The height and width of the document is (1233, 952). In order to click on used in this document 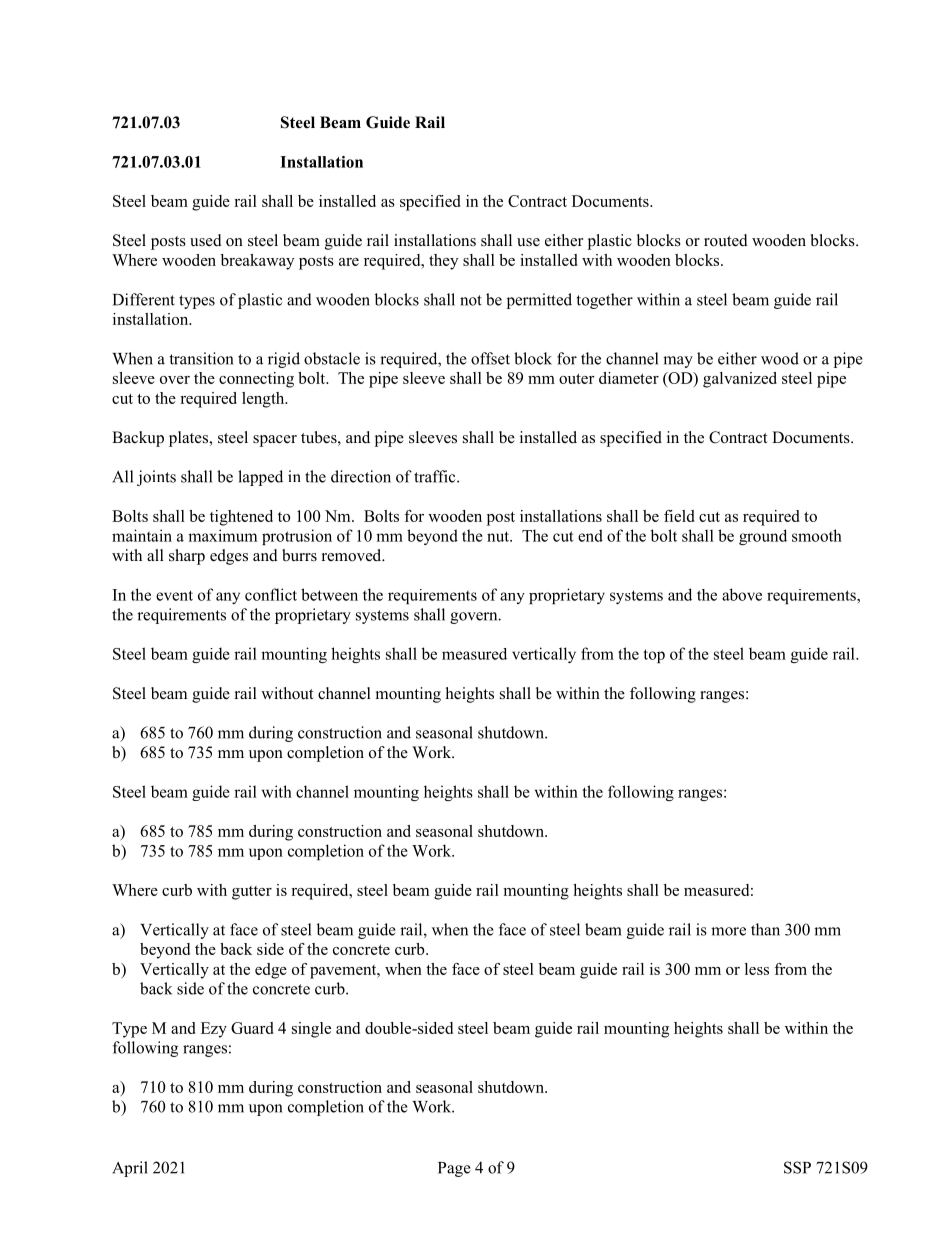, I will do `click(206, 240)`.
